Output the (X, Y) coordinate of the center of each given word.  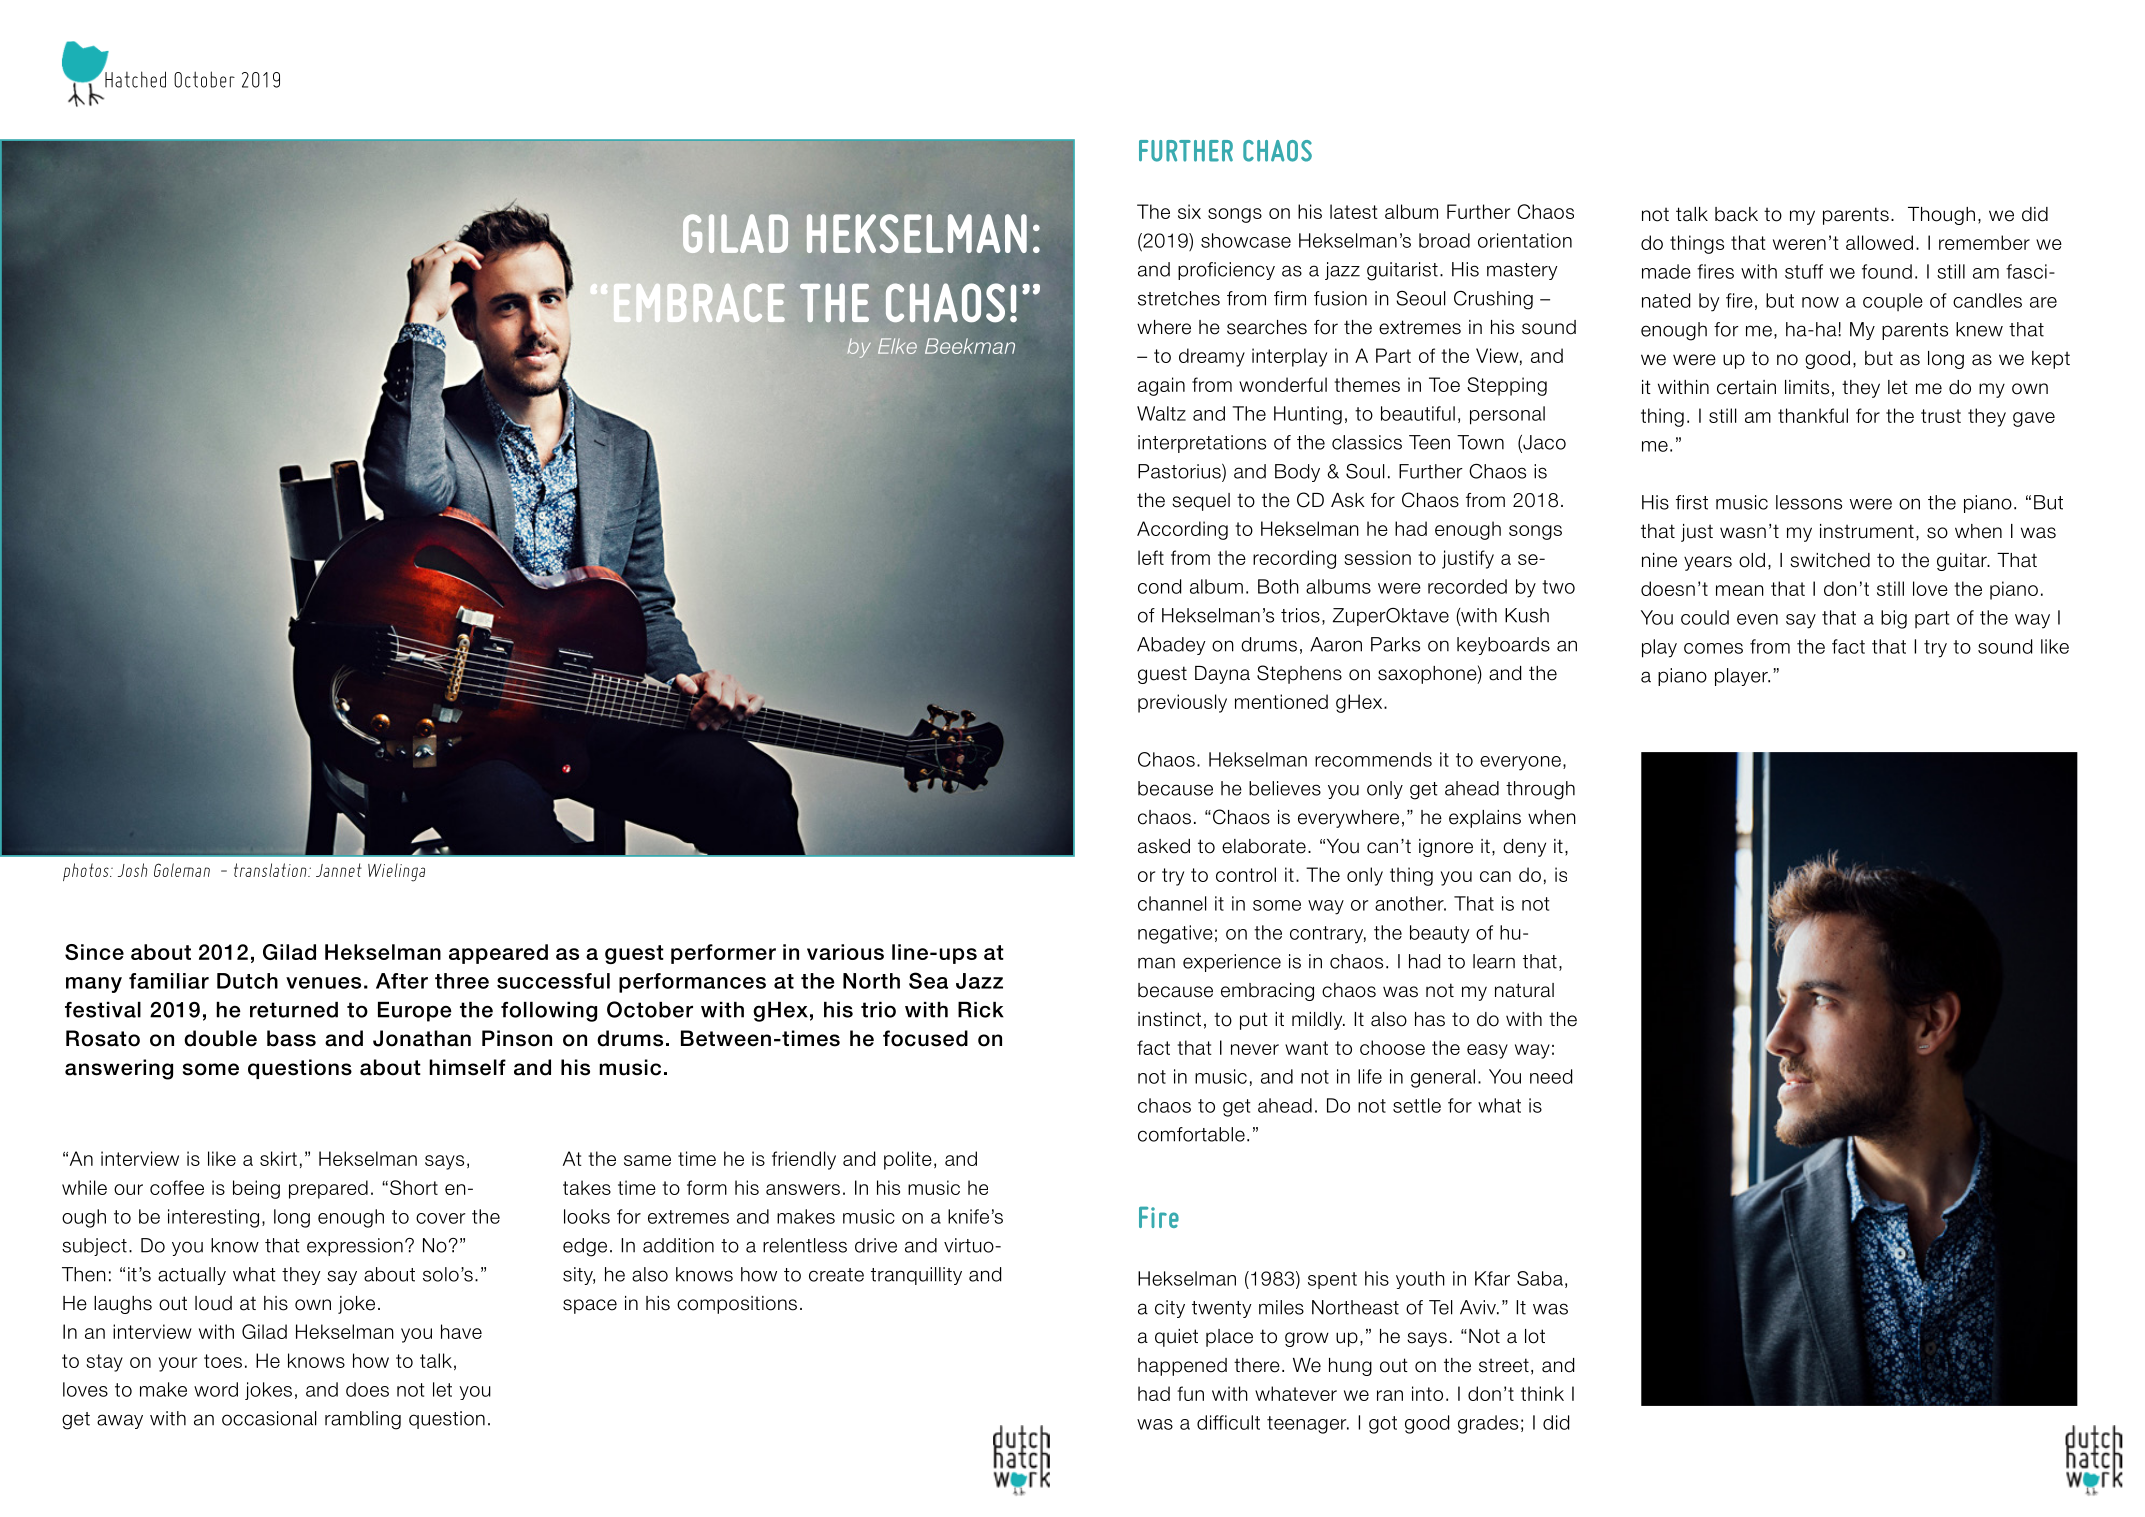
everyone (1520, 763)
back (1736, 214)
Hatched (135, 79)
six (1189, 211)
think (1542, 1393)
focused (925, 1038)
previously (1182, 703)
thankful (1813, 415)
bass (291, 1038)
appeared (498, 954)
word (216, 1389)
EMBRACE (699, 303)
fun (1190, 1393)
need (1551, 1076)
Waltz (1161, 413)
